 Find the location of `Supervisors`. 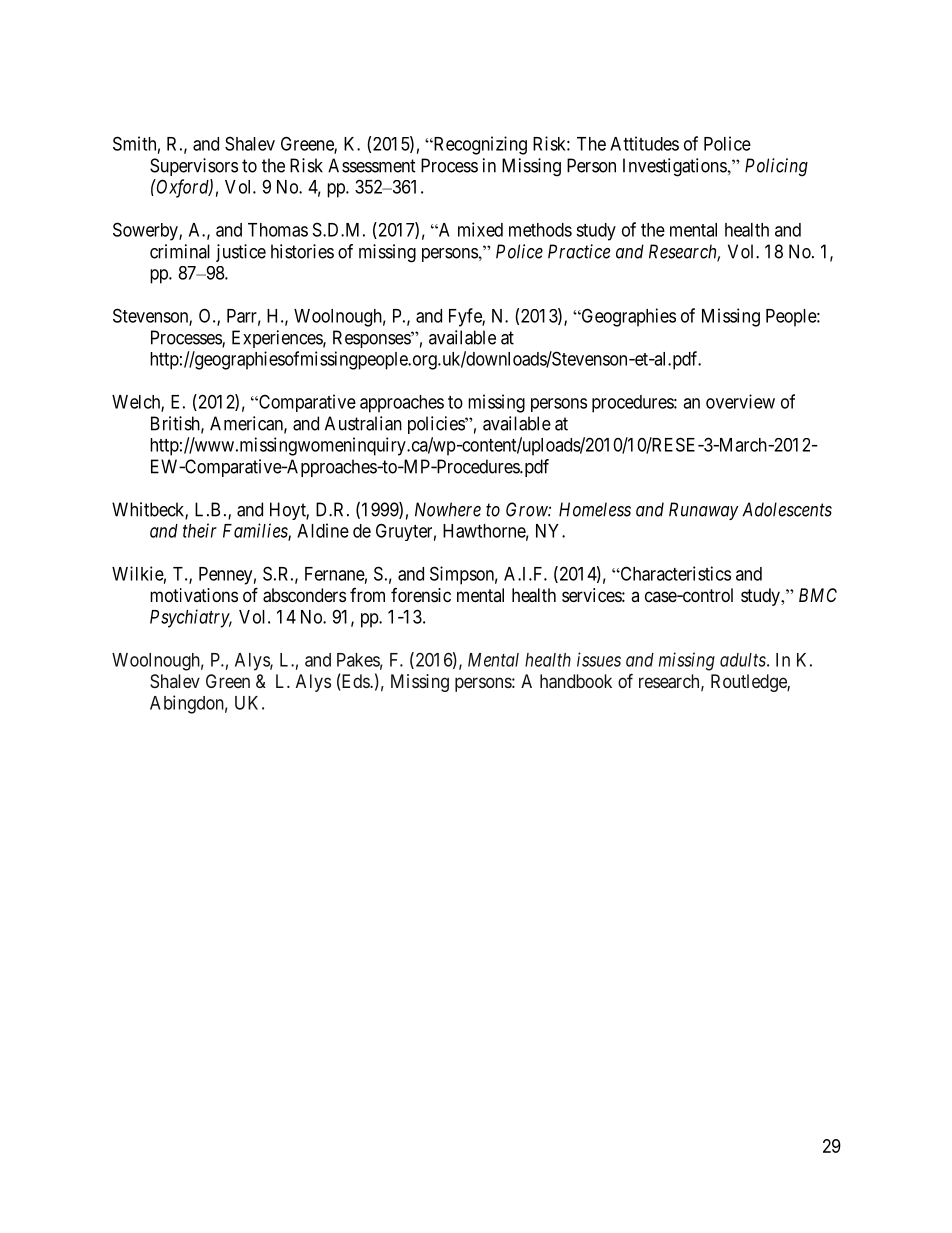

Supervisors is located at coordinates (194, 167).
